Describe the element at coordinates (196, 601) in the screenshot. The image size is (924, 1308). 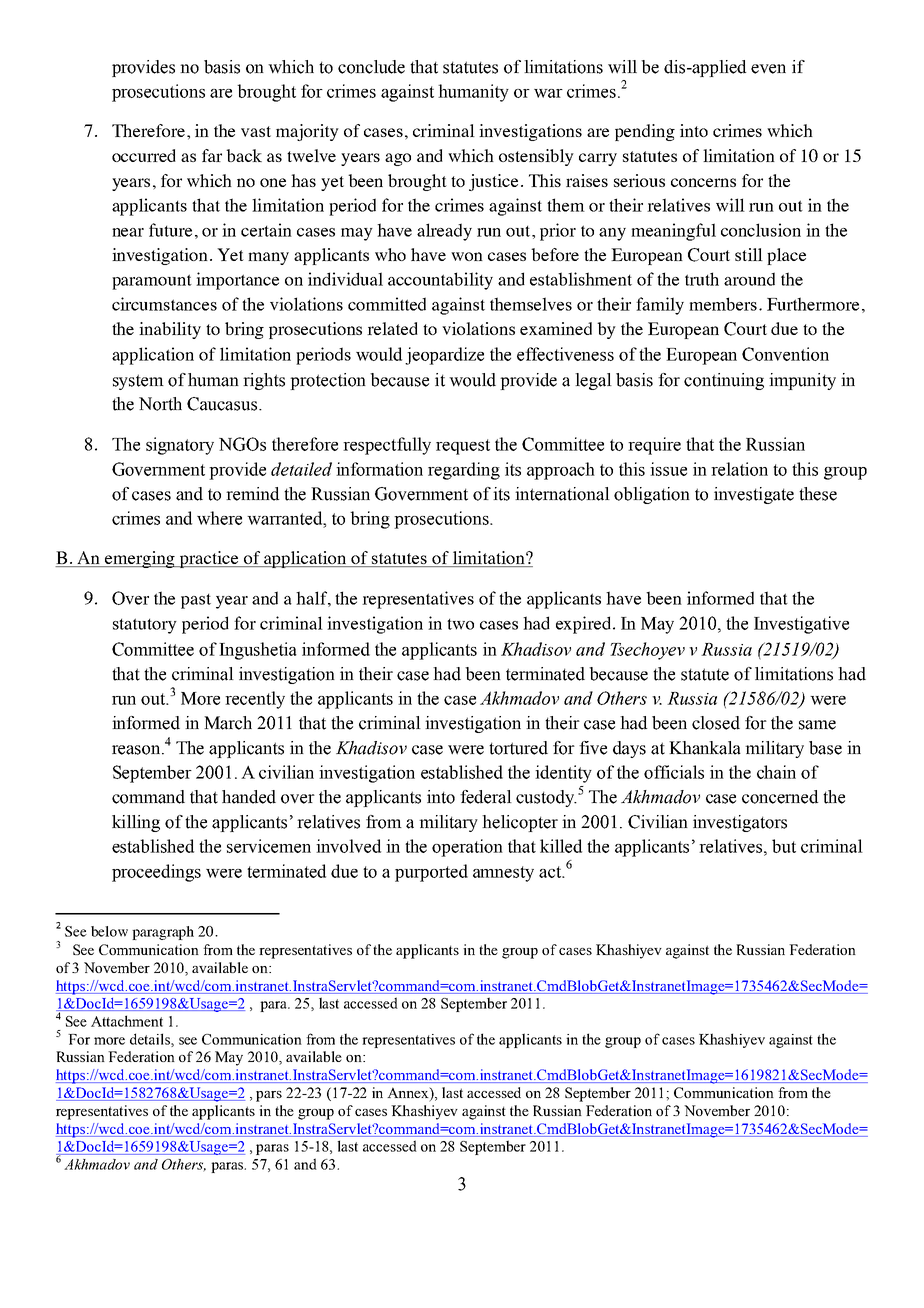
I see `past` at that location.
